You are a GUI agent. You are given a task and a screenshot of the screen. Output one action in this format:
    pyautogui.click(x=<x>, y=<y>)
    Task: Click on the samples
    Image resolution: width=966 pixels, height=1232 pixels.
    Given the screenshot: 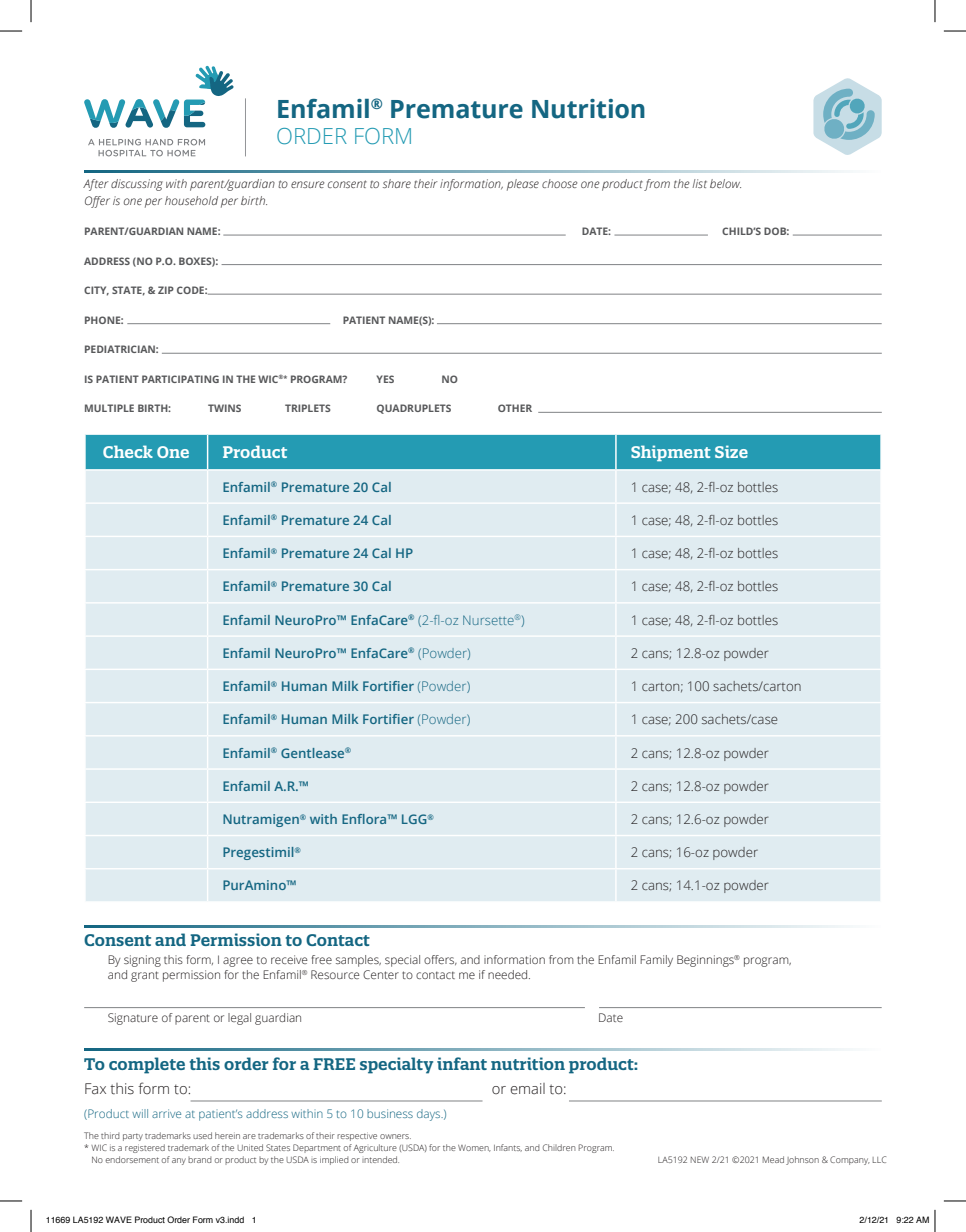 What is the action you would take?
    pyautogui.click(x=358, y=961)
